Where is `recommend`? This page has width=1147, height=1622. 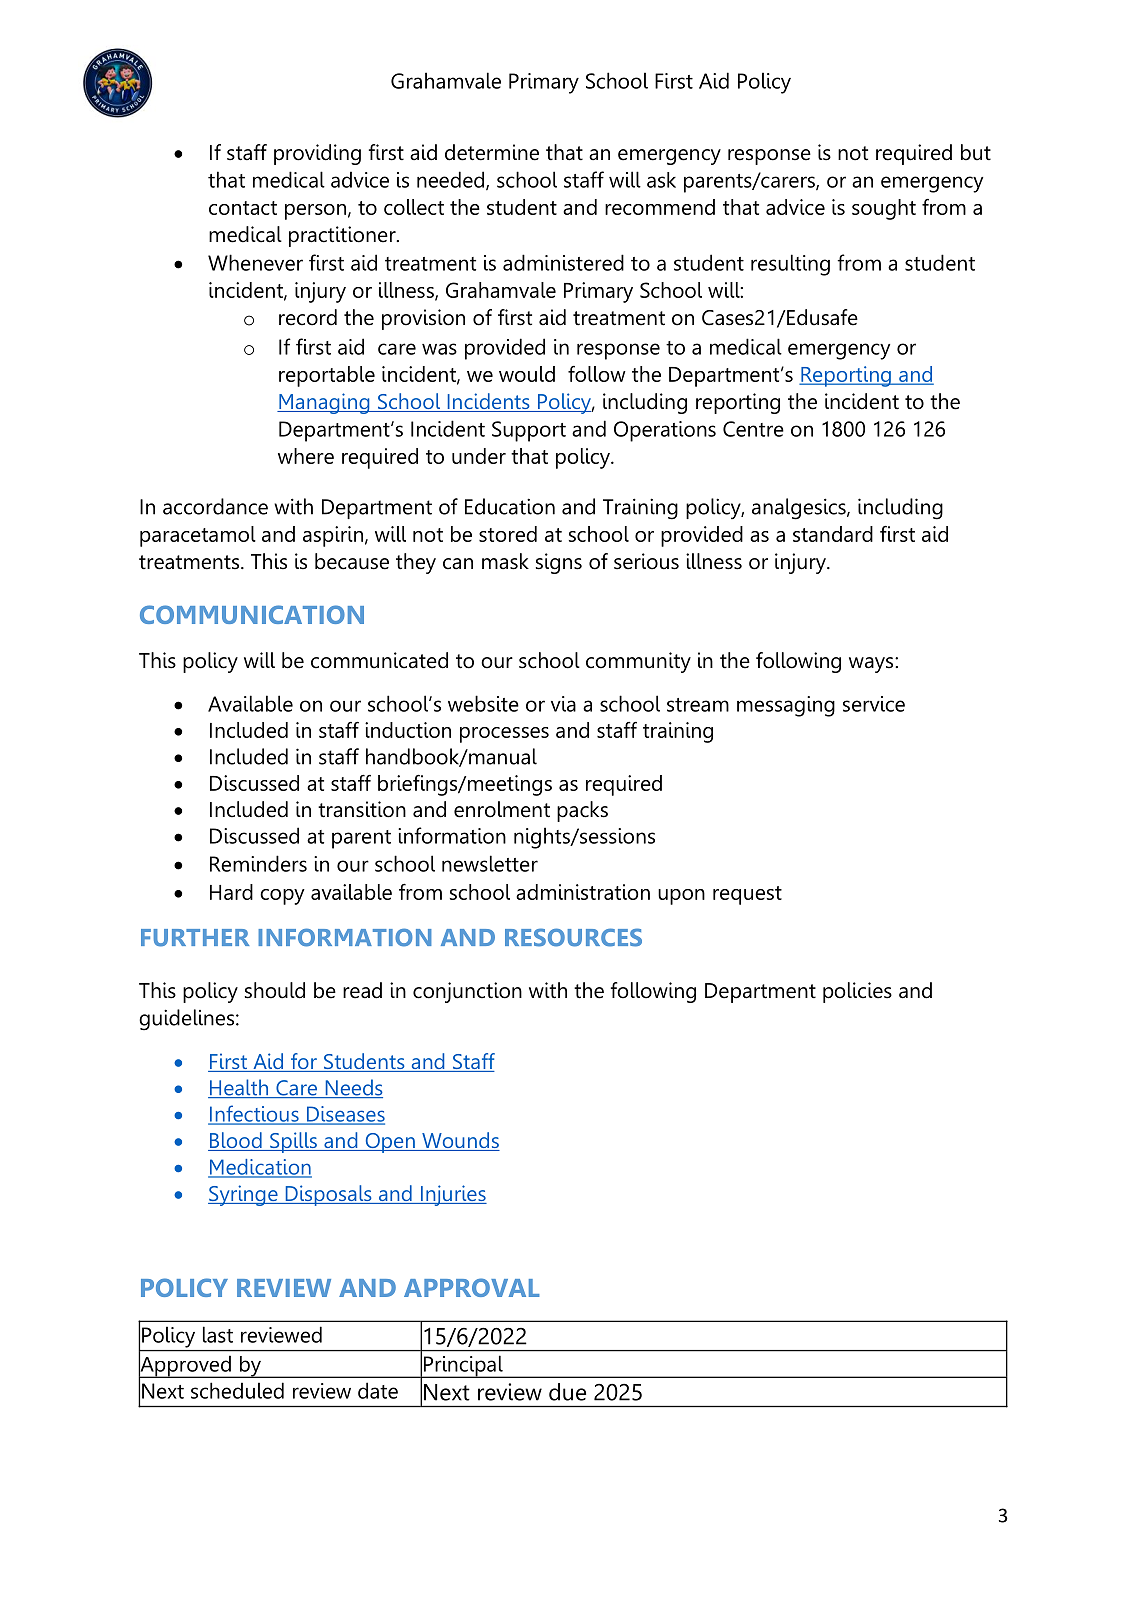 recommend is located at coordinates (660, 207).
